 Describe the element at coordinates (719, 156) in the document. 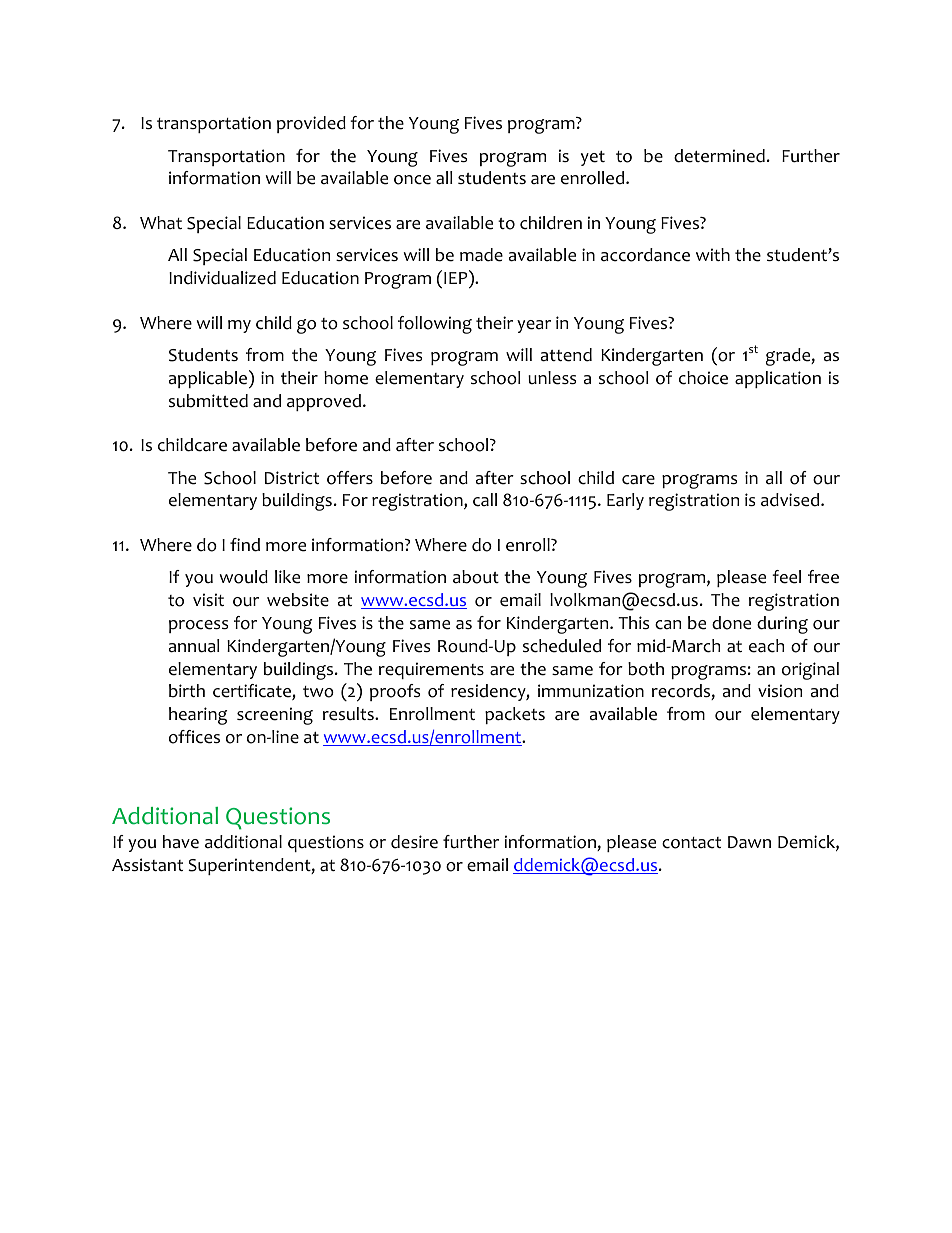

I see `determined` at that location.
